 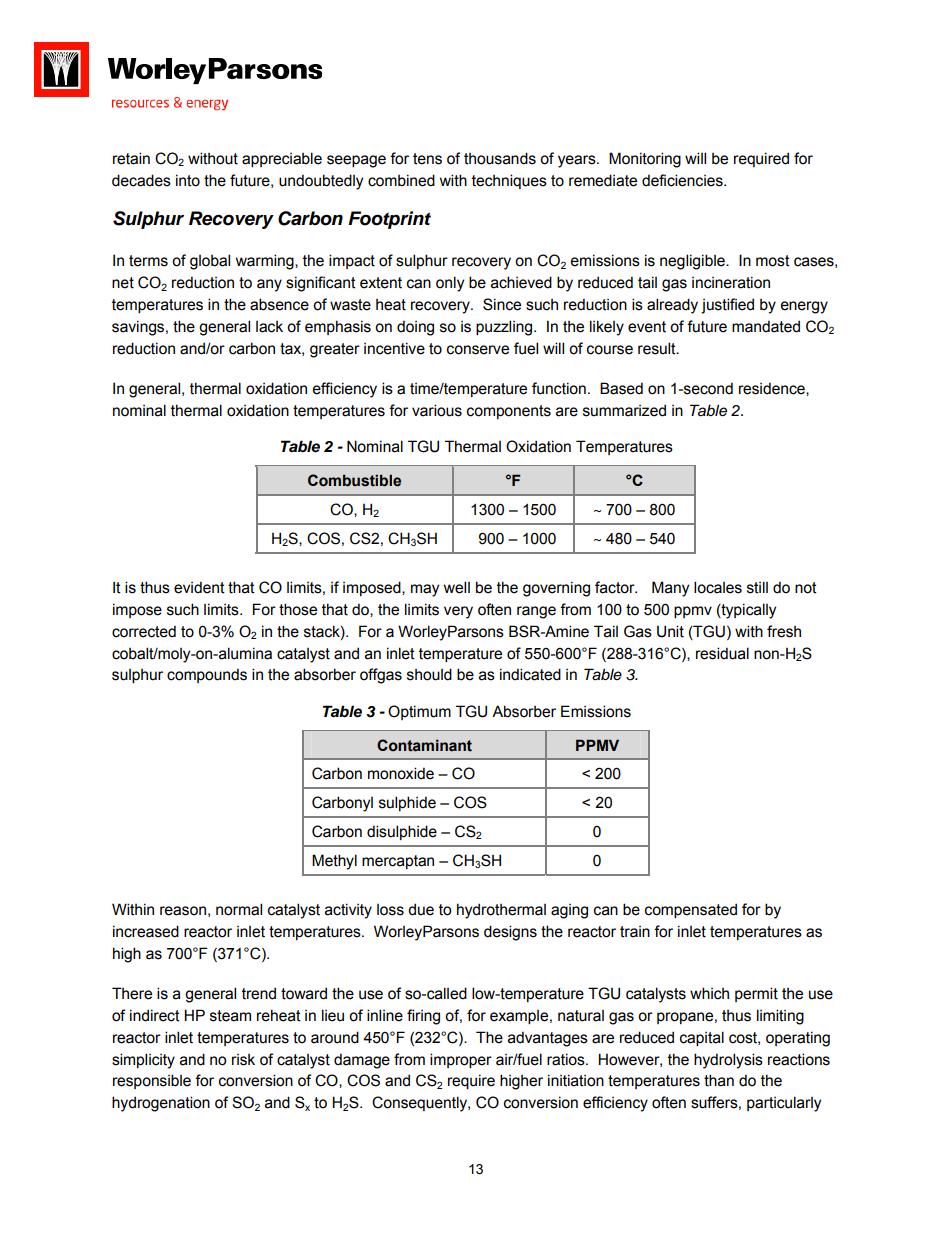 I want to click on into, so click(x=188, y=180).
